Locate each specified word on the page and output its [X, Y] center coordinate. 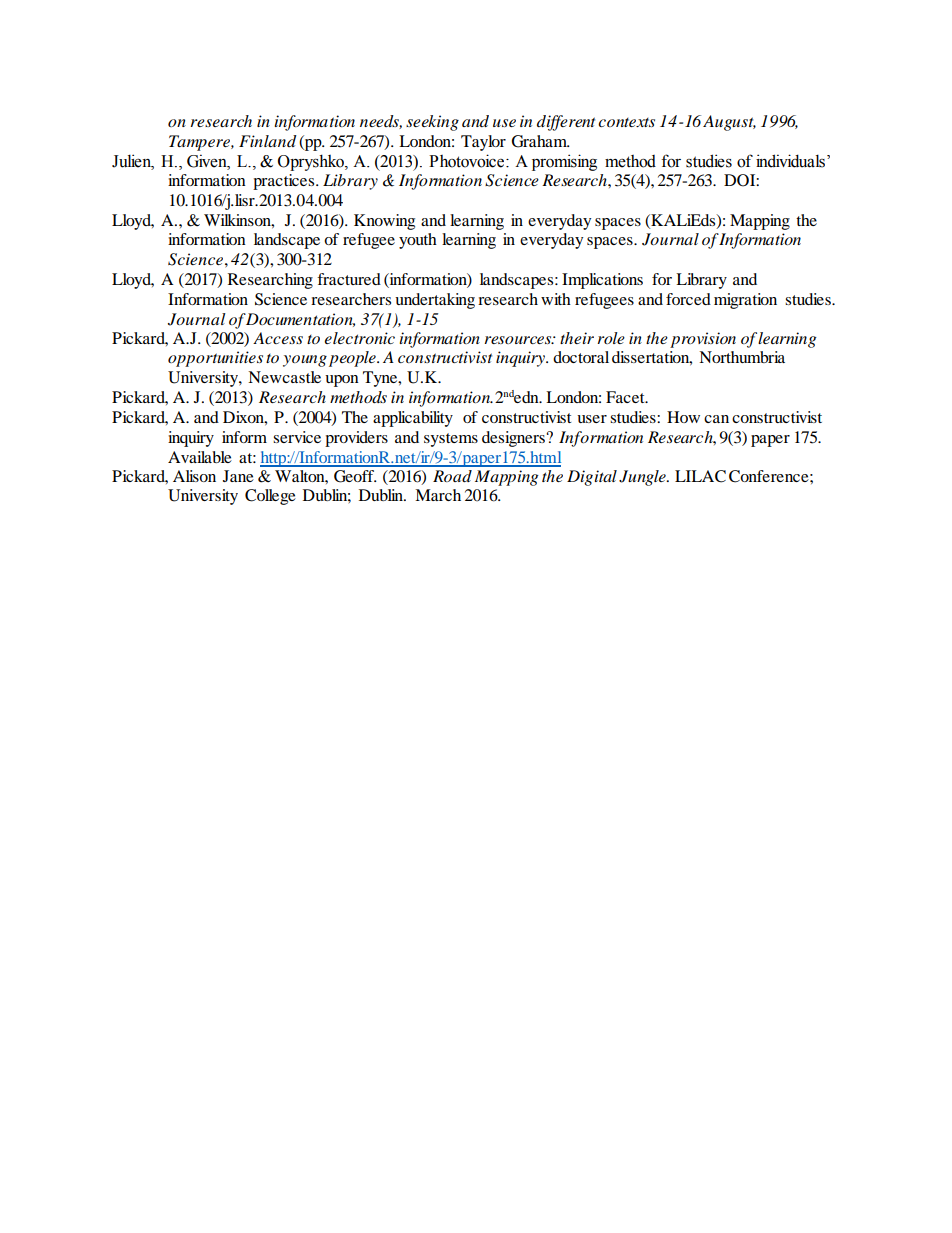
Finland [268, 141]
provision [703, 340]
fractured [349, 279]
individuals [790, 161]
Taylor [483, 143]
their [577, 338]
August [729, 123]
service [297, 437]
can [716, 419]
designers [515, 439]
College [270, 497]
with [556, 299]
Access [278, 338]
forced [688, 299]
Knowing [384, 222]
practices [285, 182]
